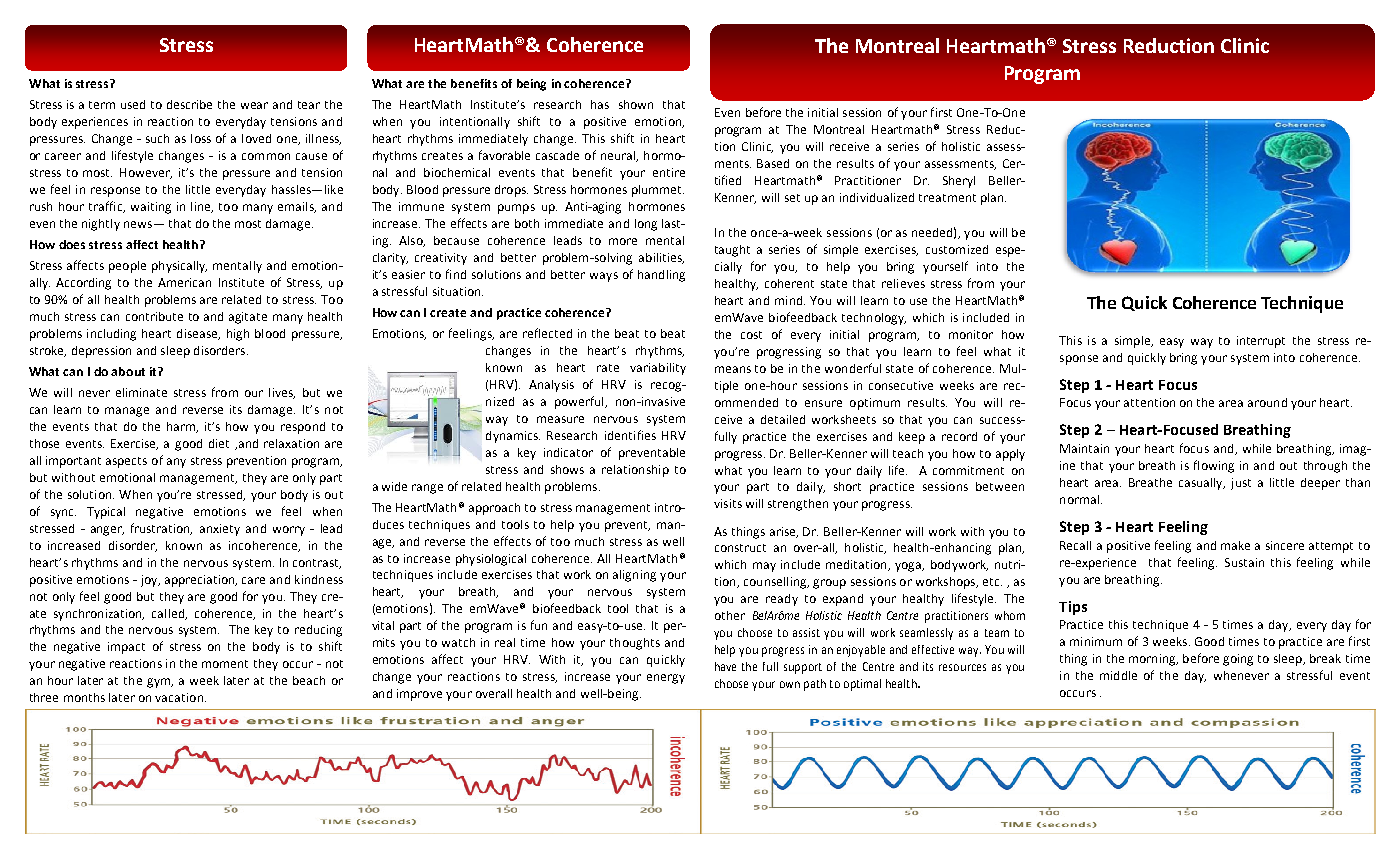 Image resolution: width=1400 pixels, height=850 pixels. I want to click on detailed, so click(783, 419).
